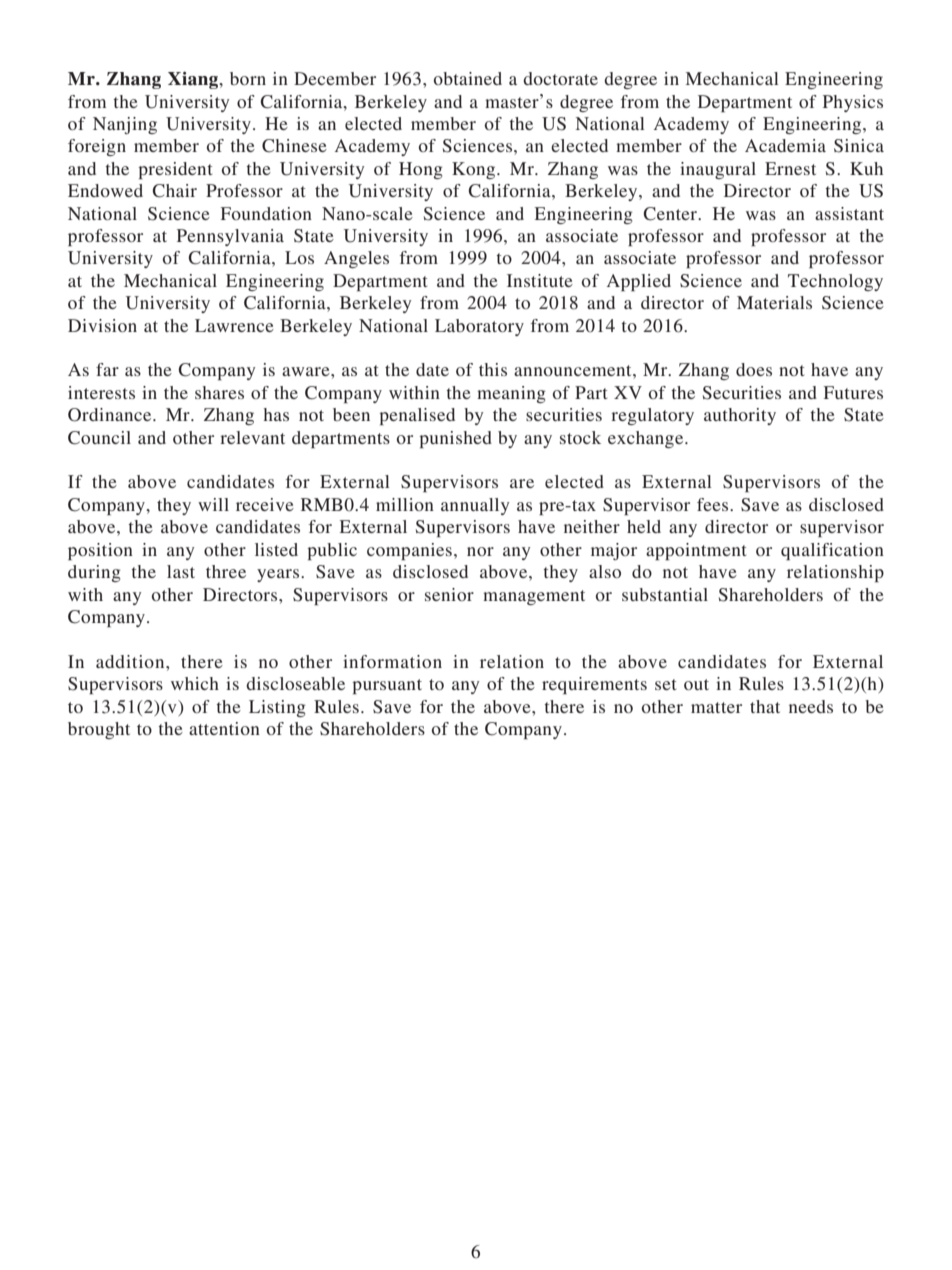  Describe the element at coordinates (479, 327) in the screenshot. I see `Laboratory` at that location.
